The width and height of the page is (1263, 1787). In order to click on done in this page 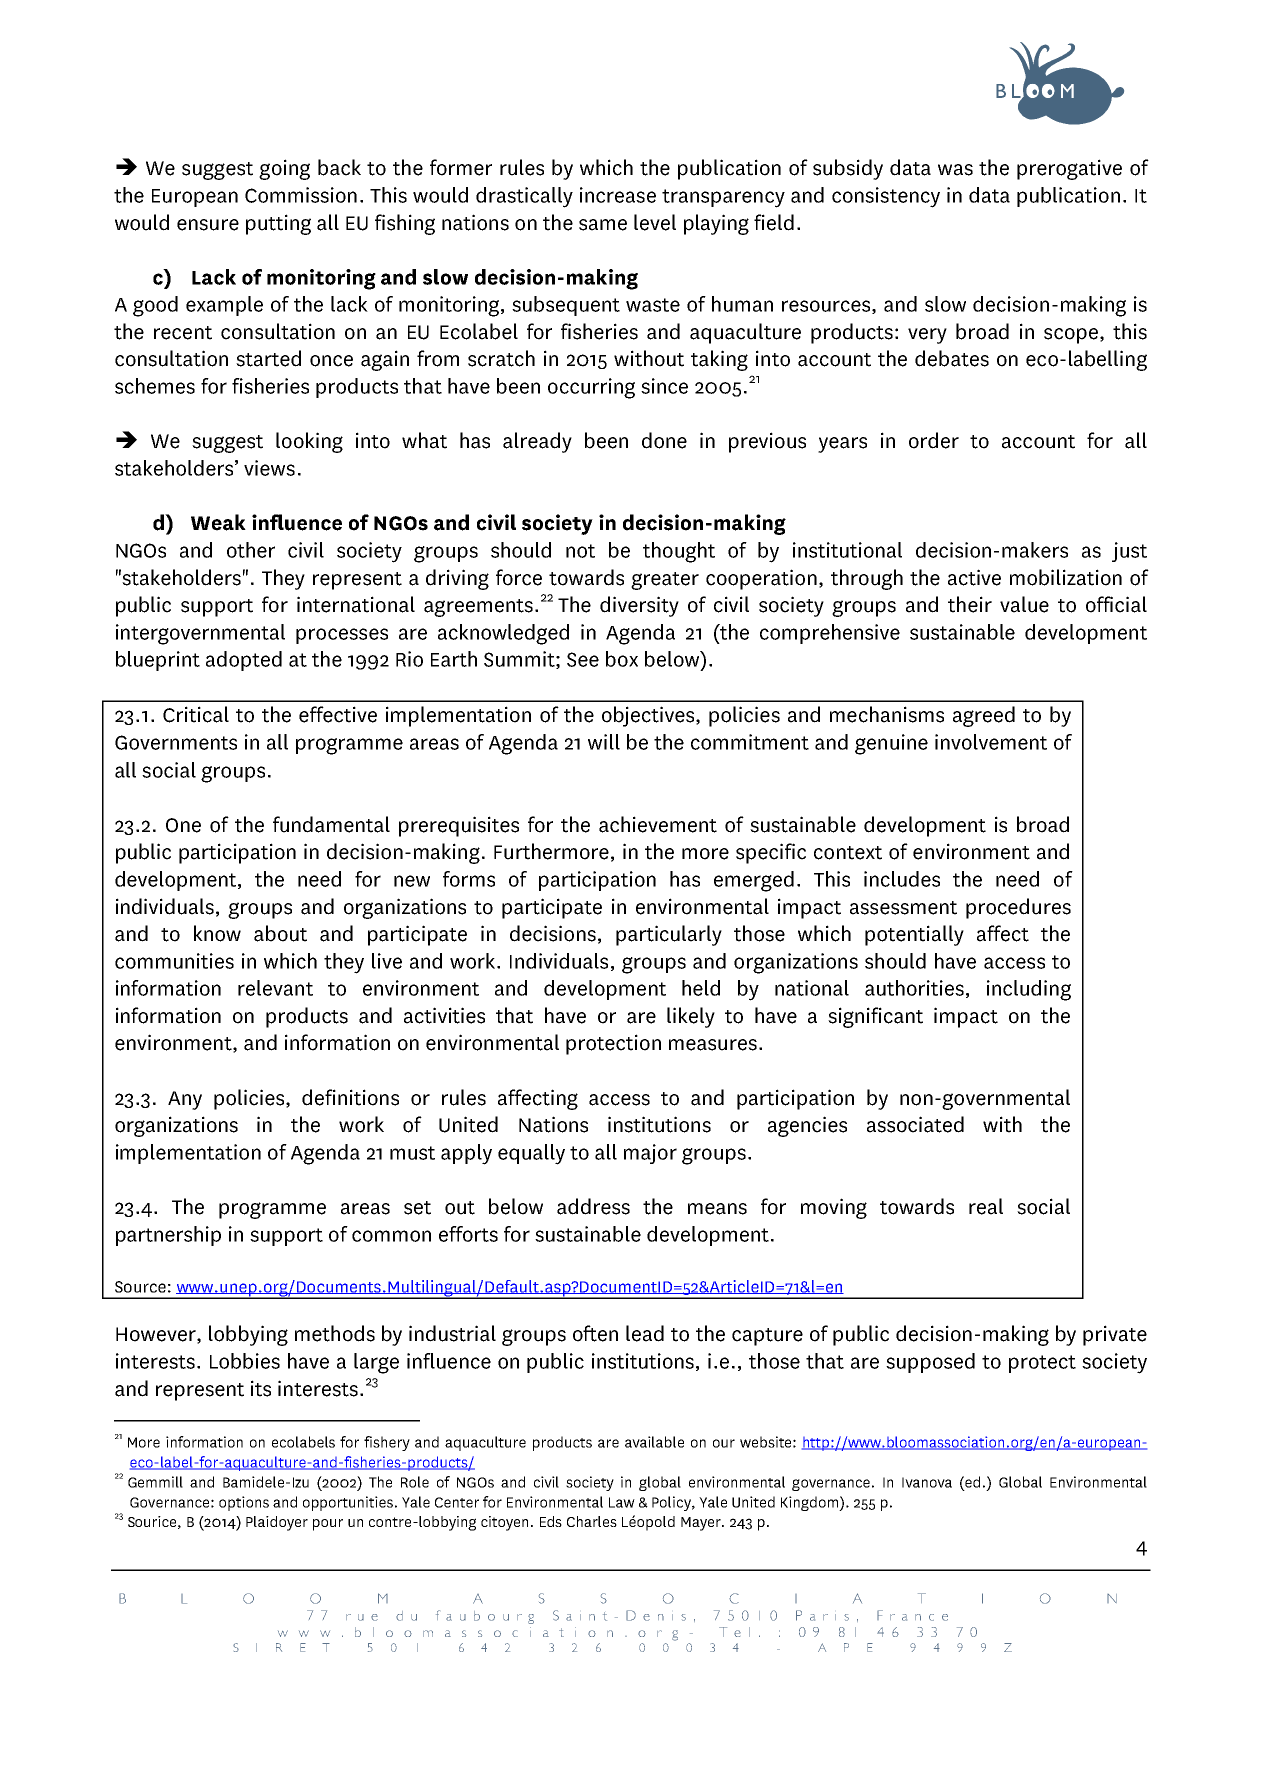, I will do `click(664, 440)`.
